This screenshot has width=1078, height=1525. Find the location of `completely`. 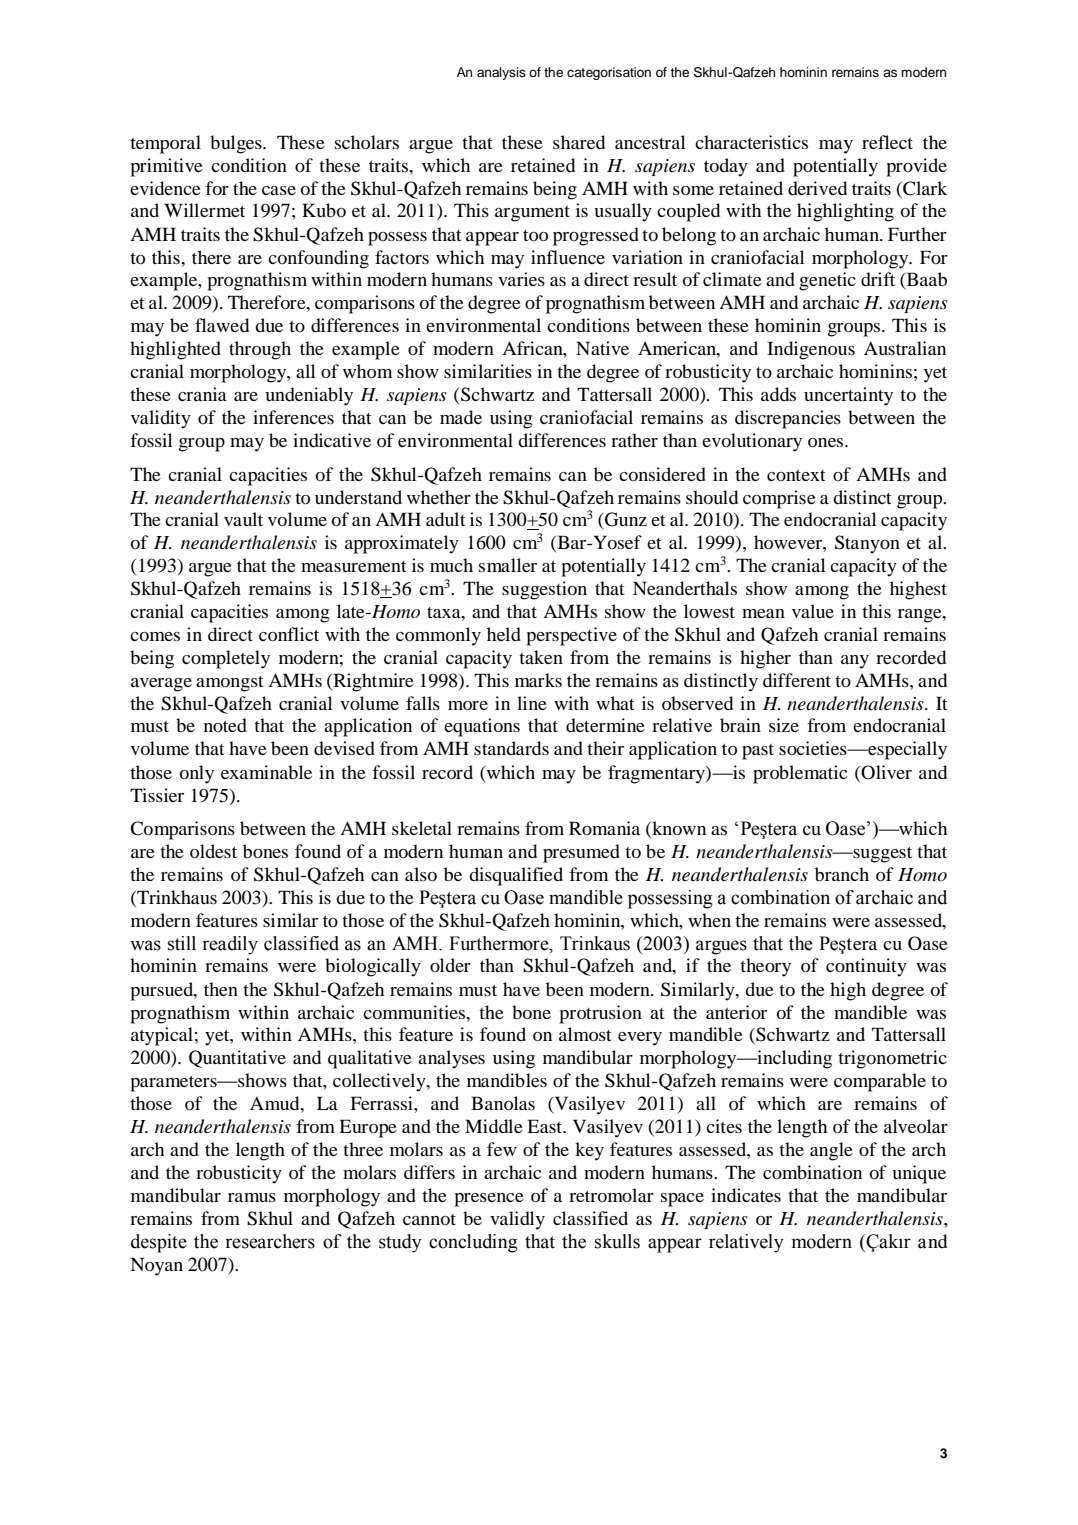

completely is located at coordinates (226, 659).
